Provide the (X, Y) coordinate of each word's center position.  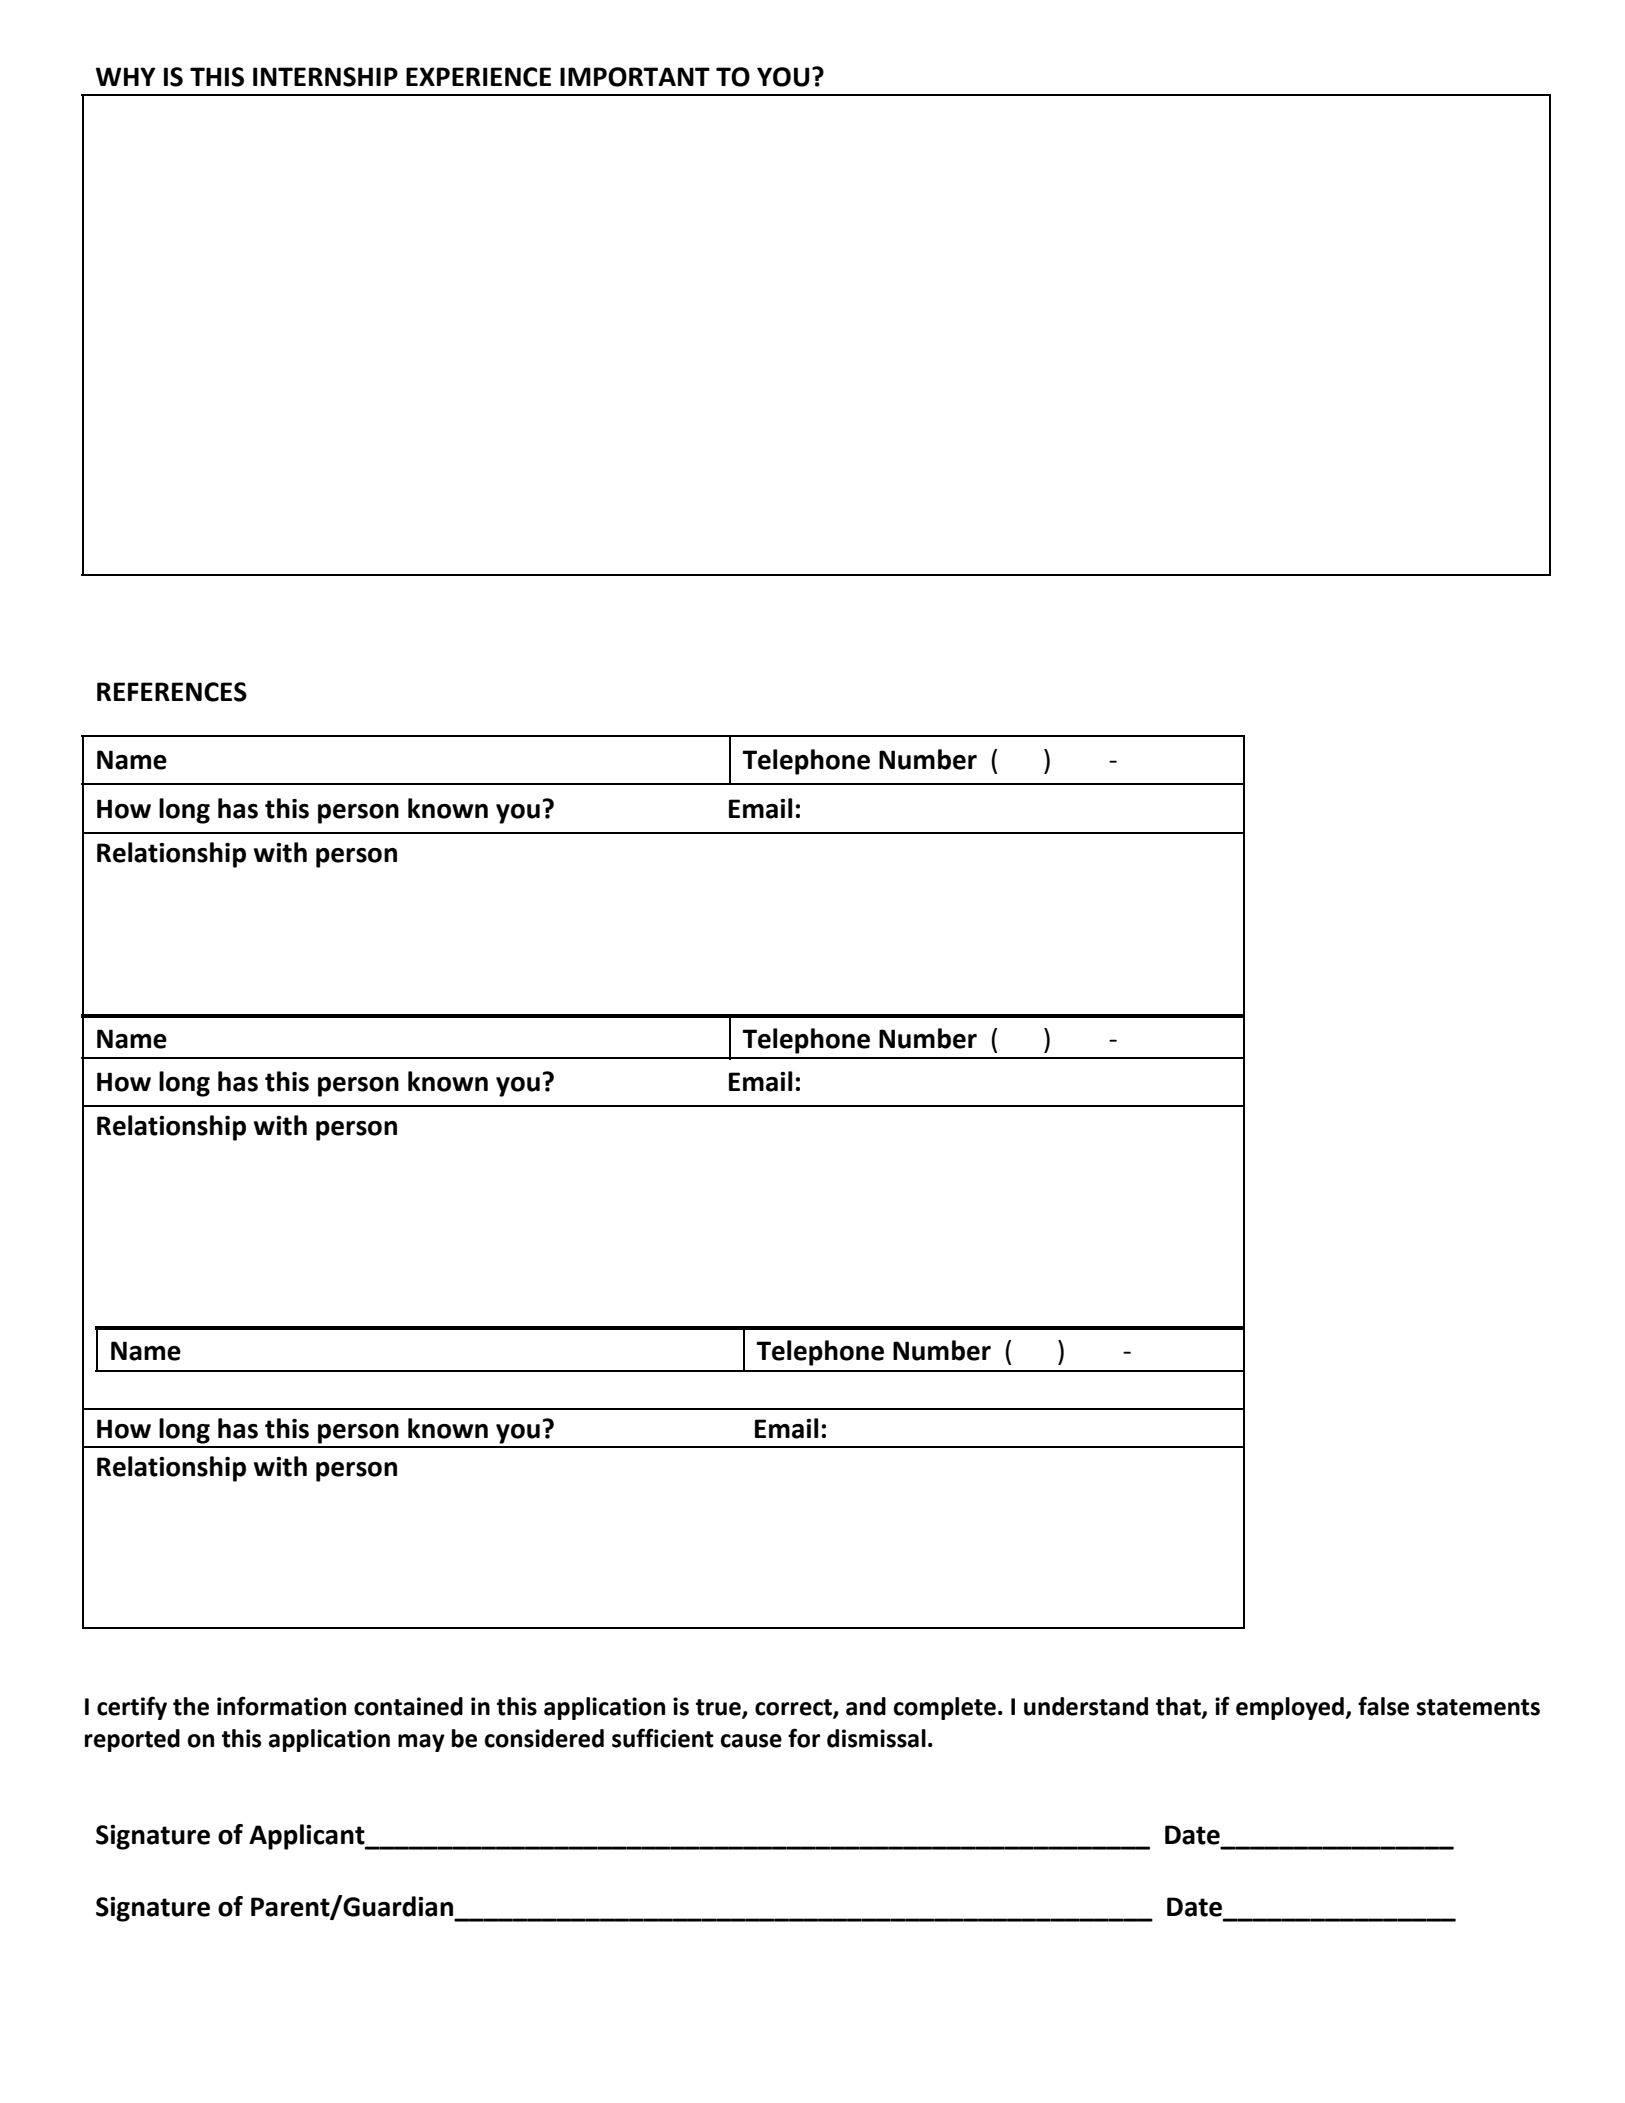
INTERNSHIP (325, 77)
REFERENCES (172, 692)
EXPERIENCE (478, 77)
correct (794, 1708)
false (1383, 1706)
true (719, 1708)
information (281, 1706)
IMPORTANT (635, 77)
